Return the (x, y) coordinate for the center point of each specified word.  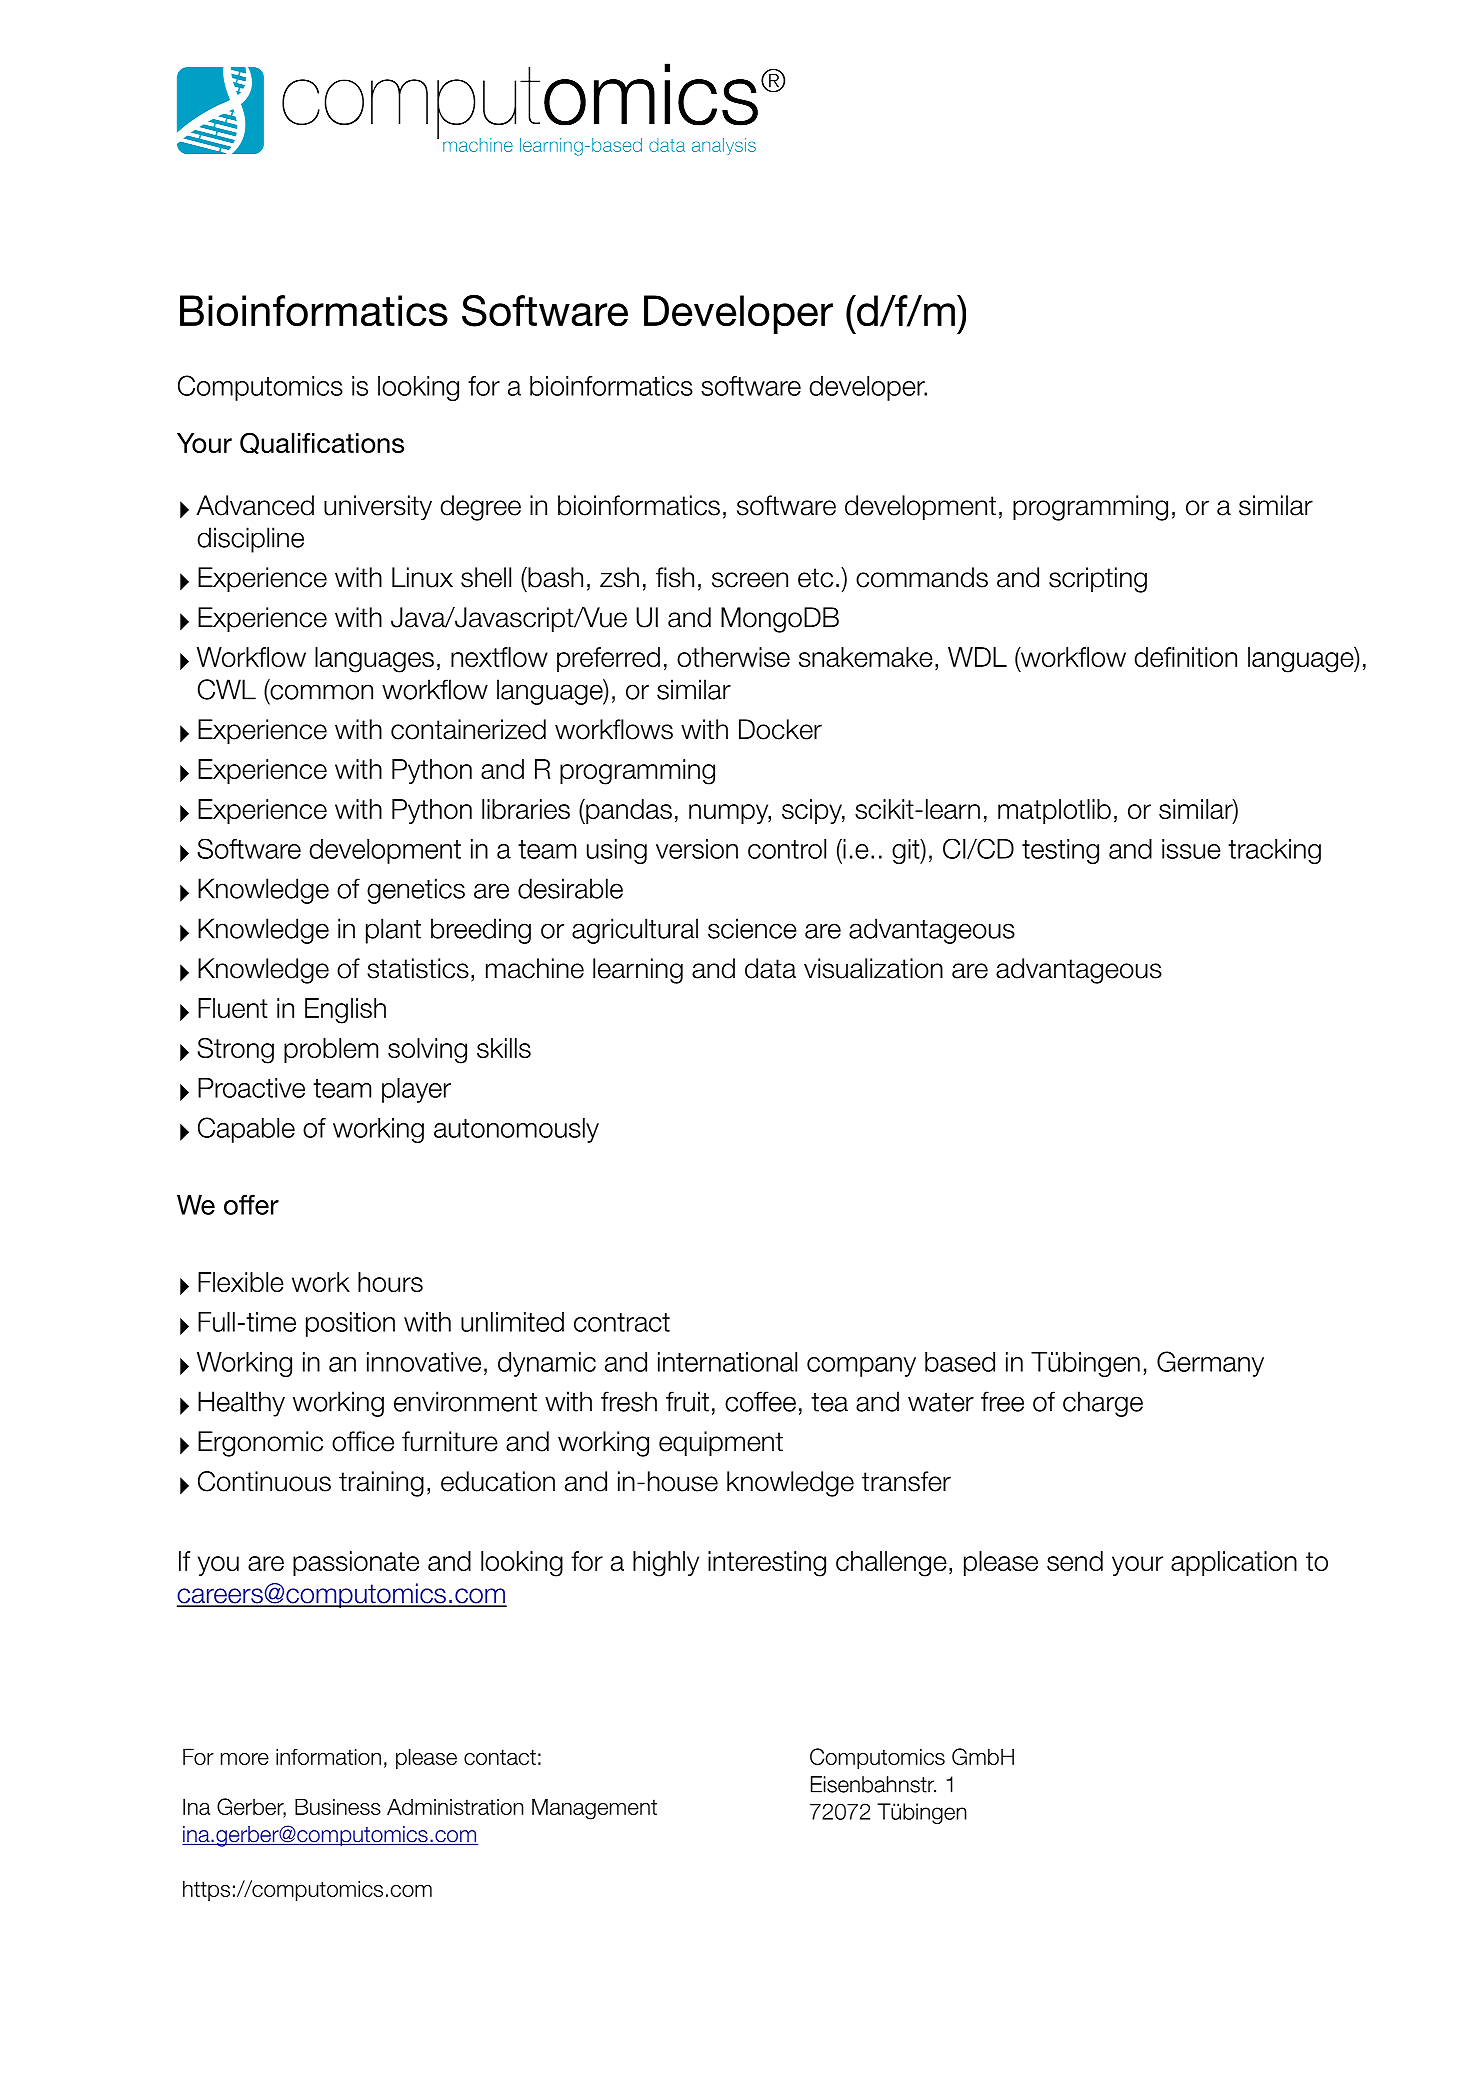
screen (750, 580)
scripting (1098, 580)
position (350, 1324)
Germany (1210, 1364)
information (328, 1757)
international (727, 1362)
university (378, 507)
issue (1191, 849)
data (770, 968)
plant (393, 931)
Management (594, 1809)
